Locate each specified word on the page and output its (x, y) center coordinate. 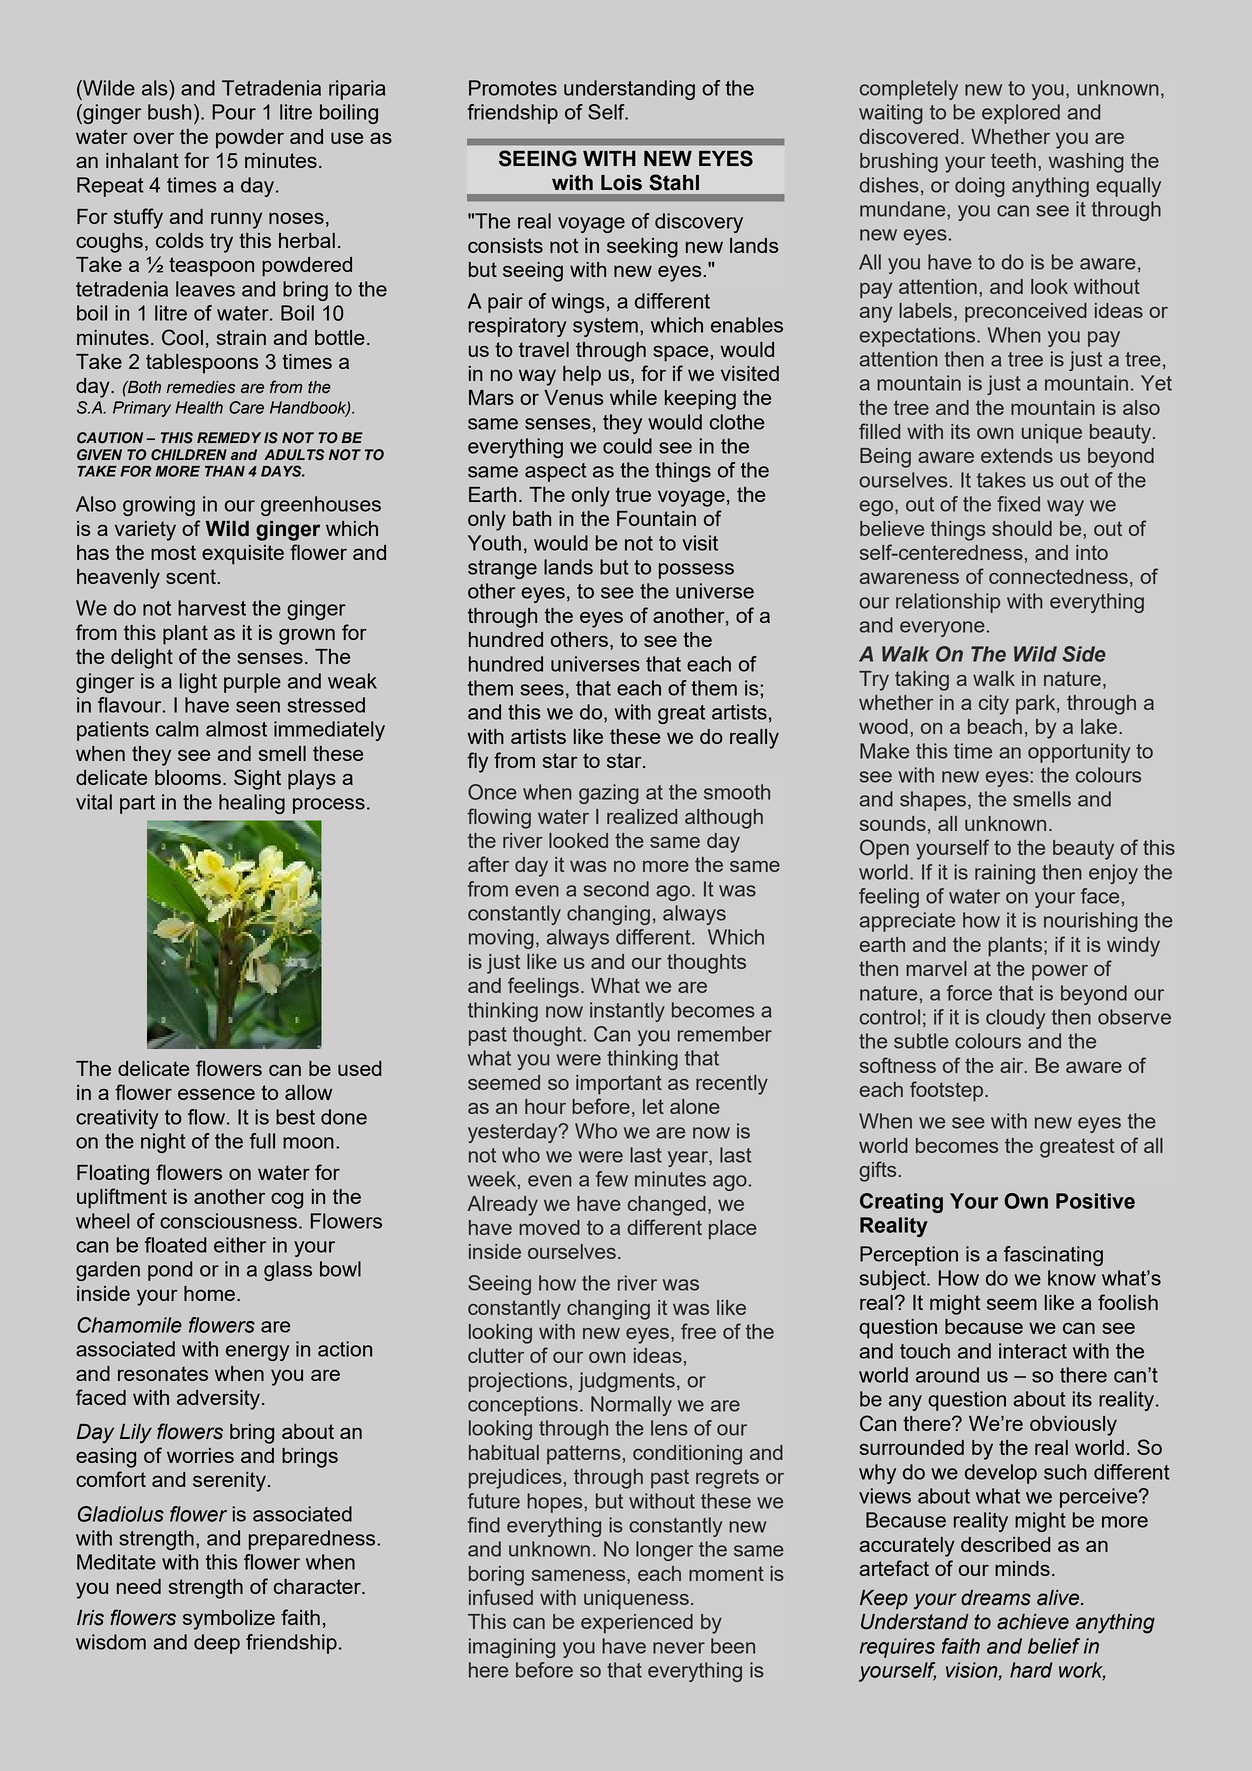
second (616, 889)
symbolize (229, 1620)
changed (667, 1206)
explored (1021, 114)
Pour (234, 112)
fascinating (1053, 1256)
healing (252, 804)
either (240, 1245)
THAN (225, 471)
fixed (1018, 504)
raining (1005, 874)
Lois (621, 183)
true (633, 494)
